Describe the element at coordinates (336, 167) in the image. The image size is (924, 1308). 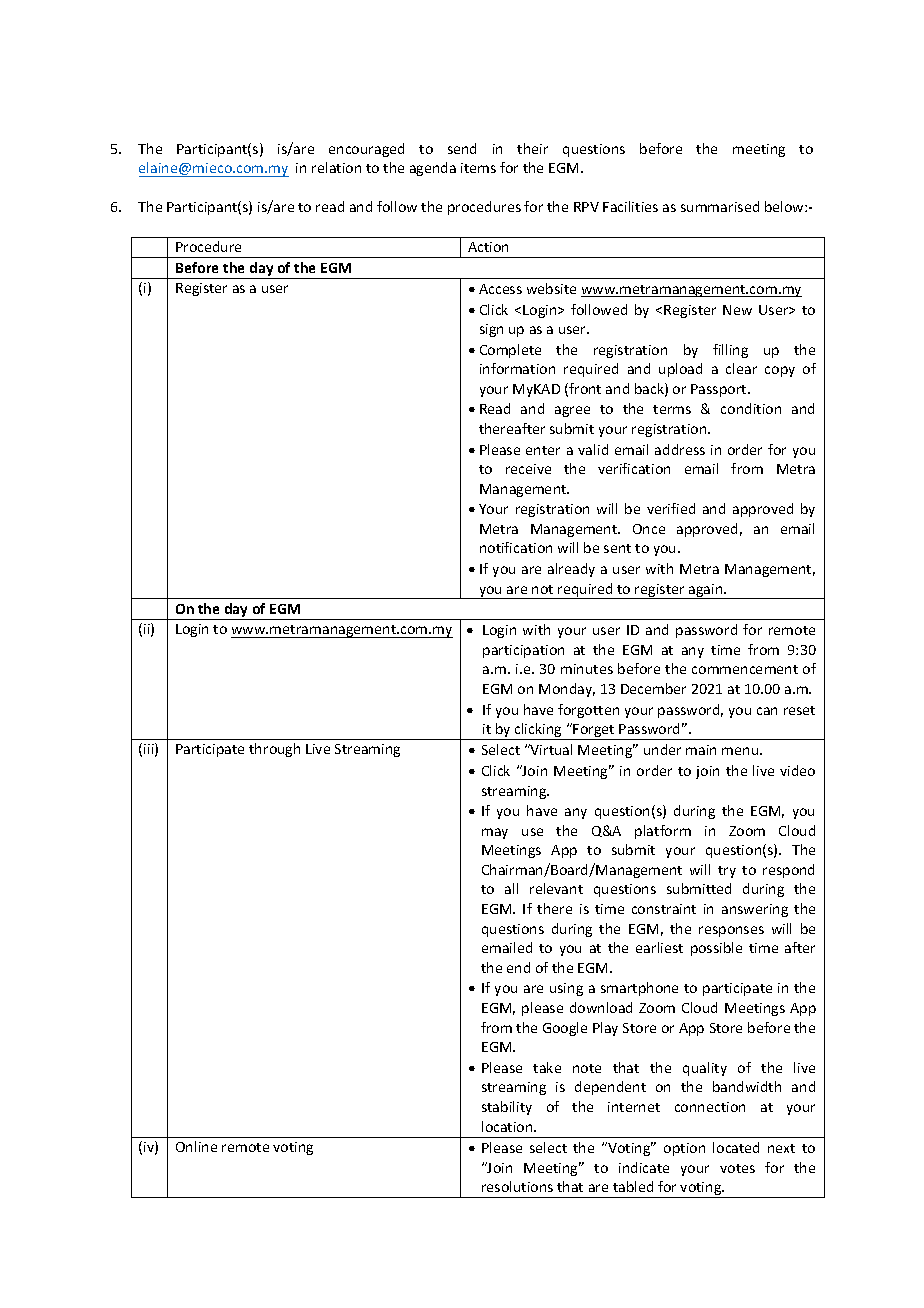
I see `relation` at that location.
